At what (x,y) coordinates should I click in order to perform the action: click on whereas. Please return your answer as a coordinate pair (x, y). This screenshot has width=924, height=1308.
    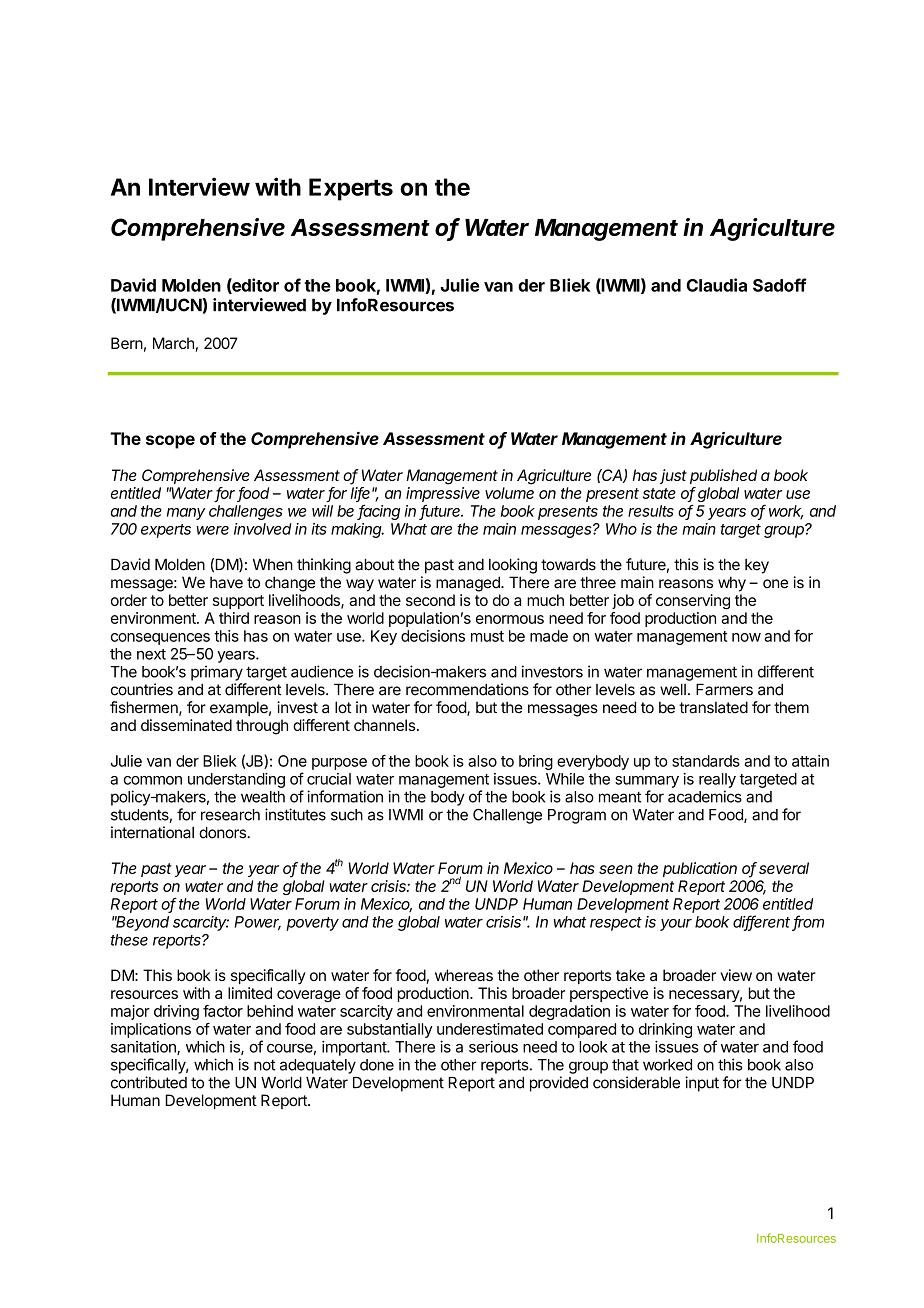
    Looking at the image, I should click on (464, 975).
